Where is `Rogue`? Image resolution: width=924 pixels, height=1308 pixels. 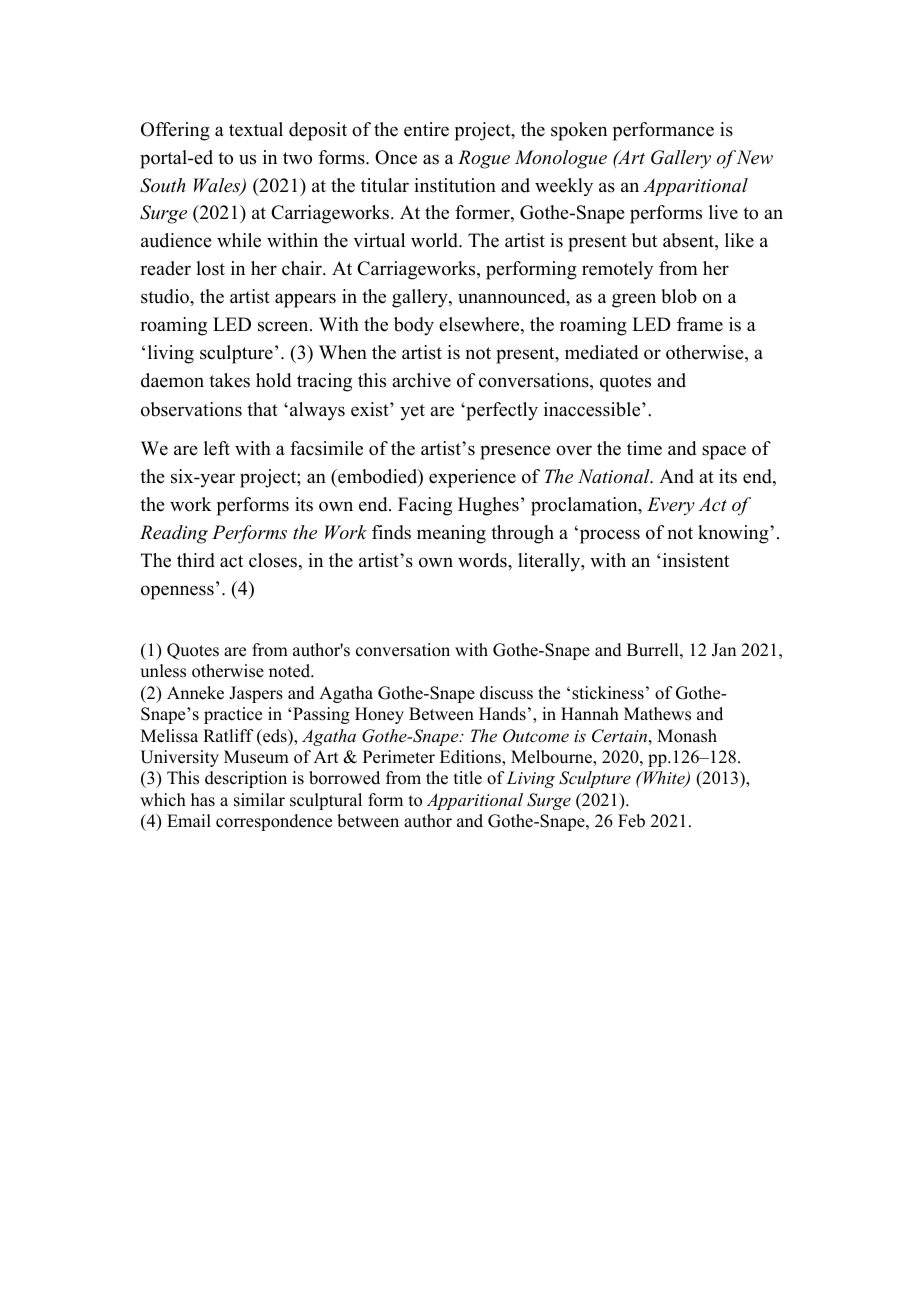
Rogue is located at coordinates (484, 159).
